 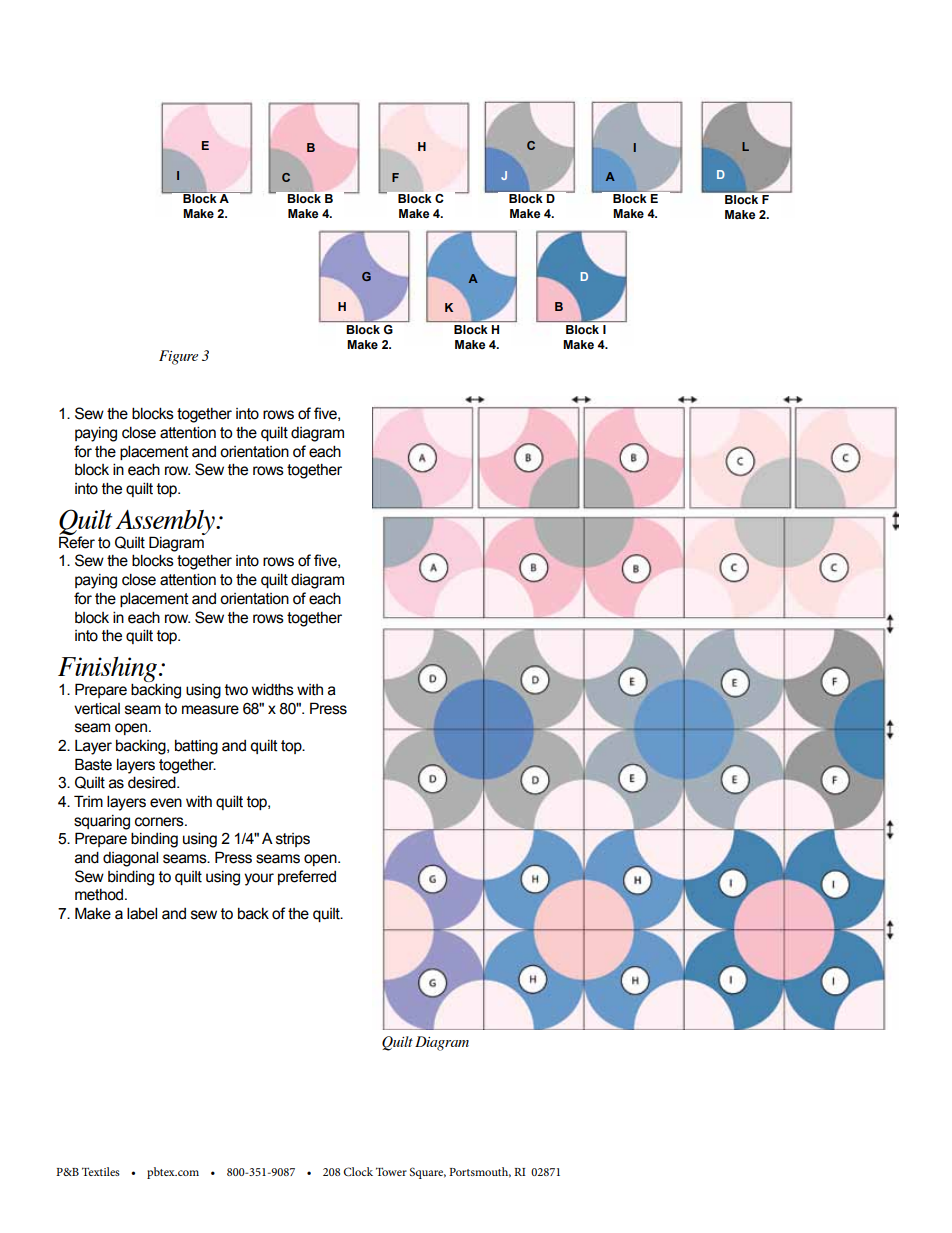 I want to click on Assembly, so click(x=166, y=523).
